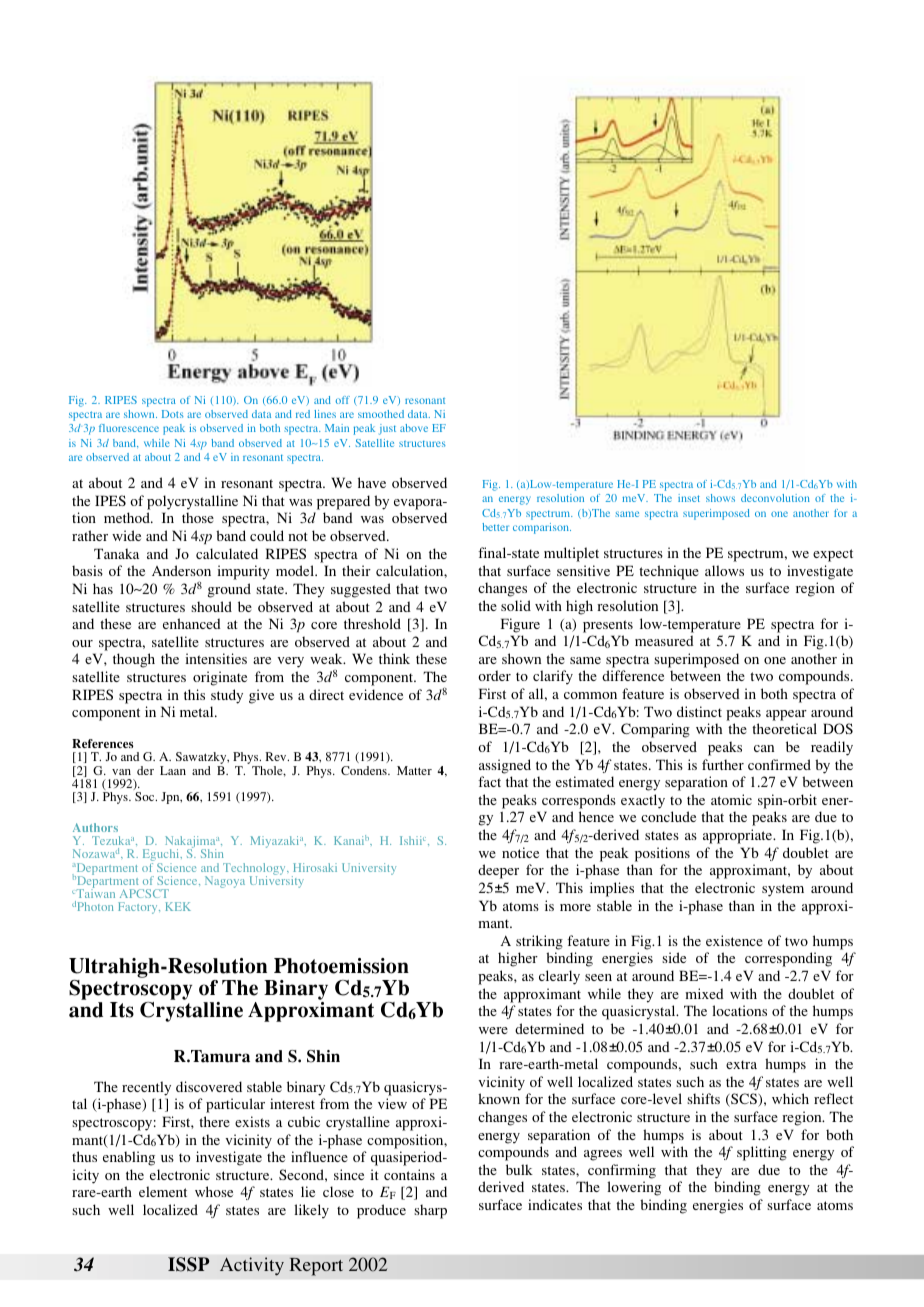 This page has width=924, height=1307. What do you see at coordinates (227, 696) in the page?
I see `study` at bounding box center [227, 696].
